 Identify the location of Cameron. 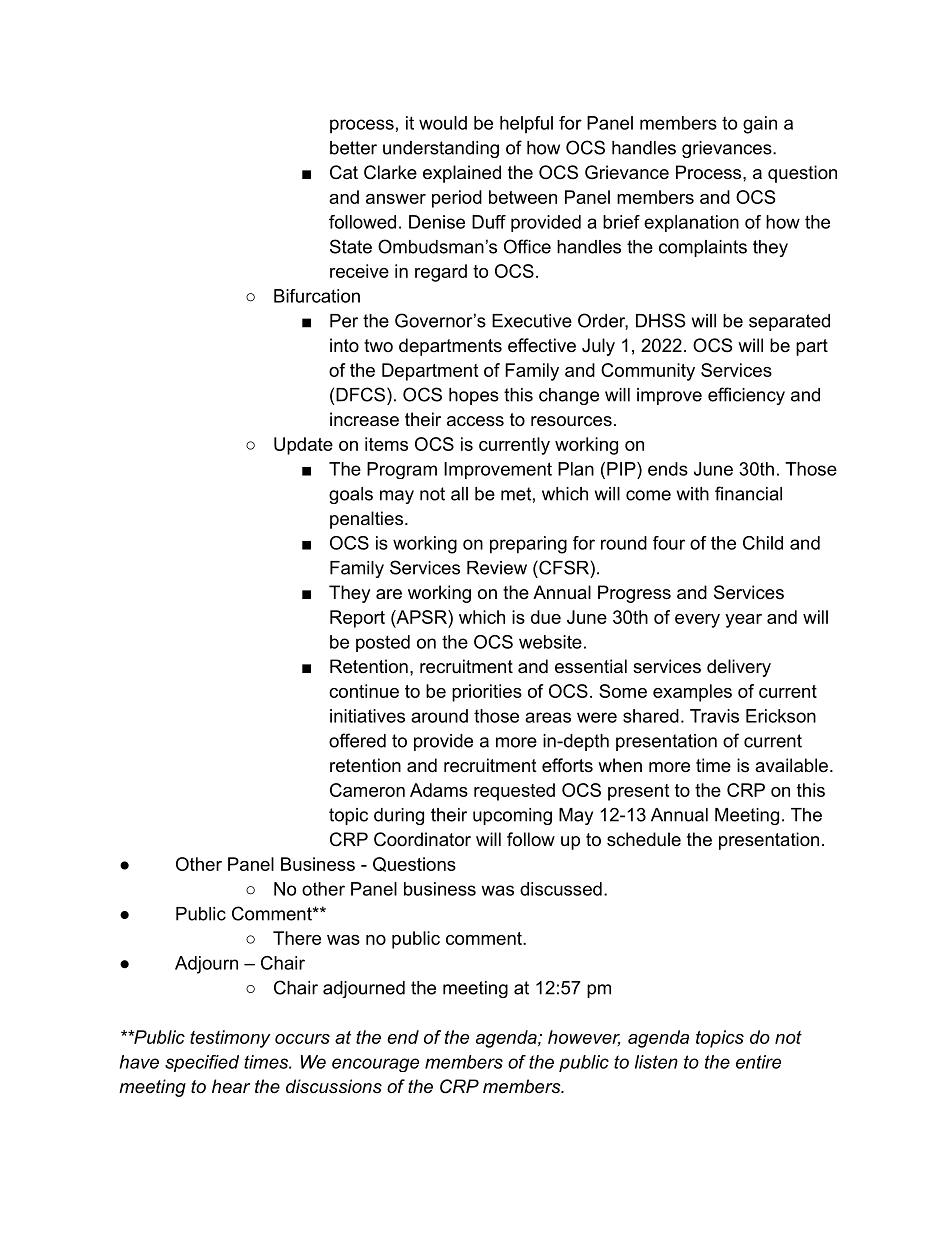
(367, 790).
